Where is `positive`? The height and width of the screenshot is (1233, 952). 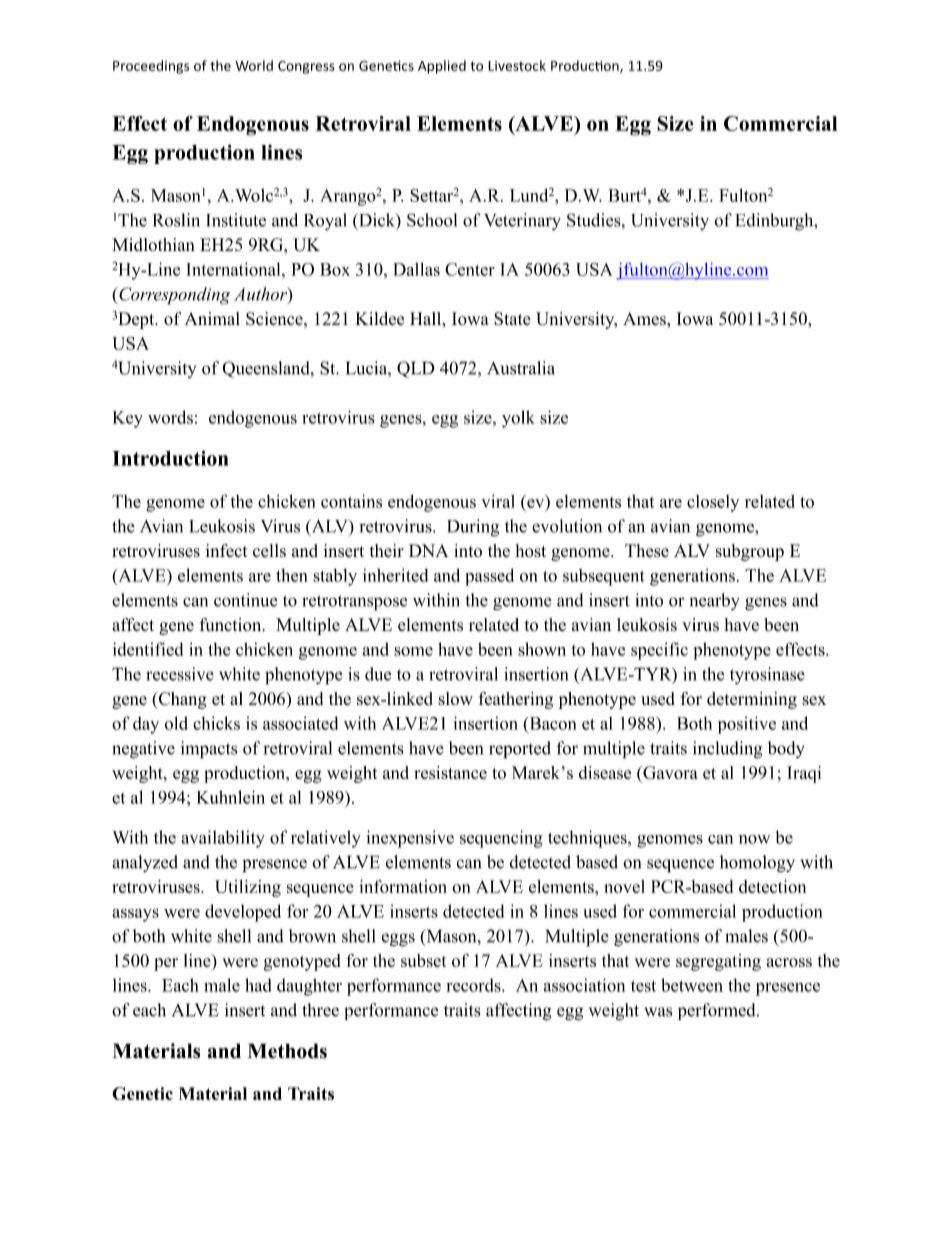 positive is located at coordinates (747, 725).
